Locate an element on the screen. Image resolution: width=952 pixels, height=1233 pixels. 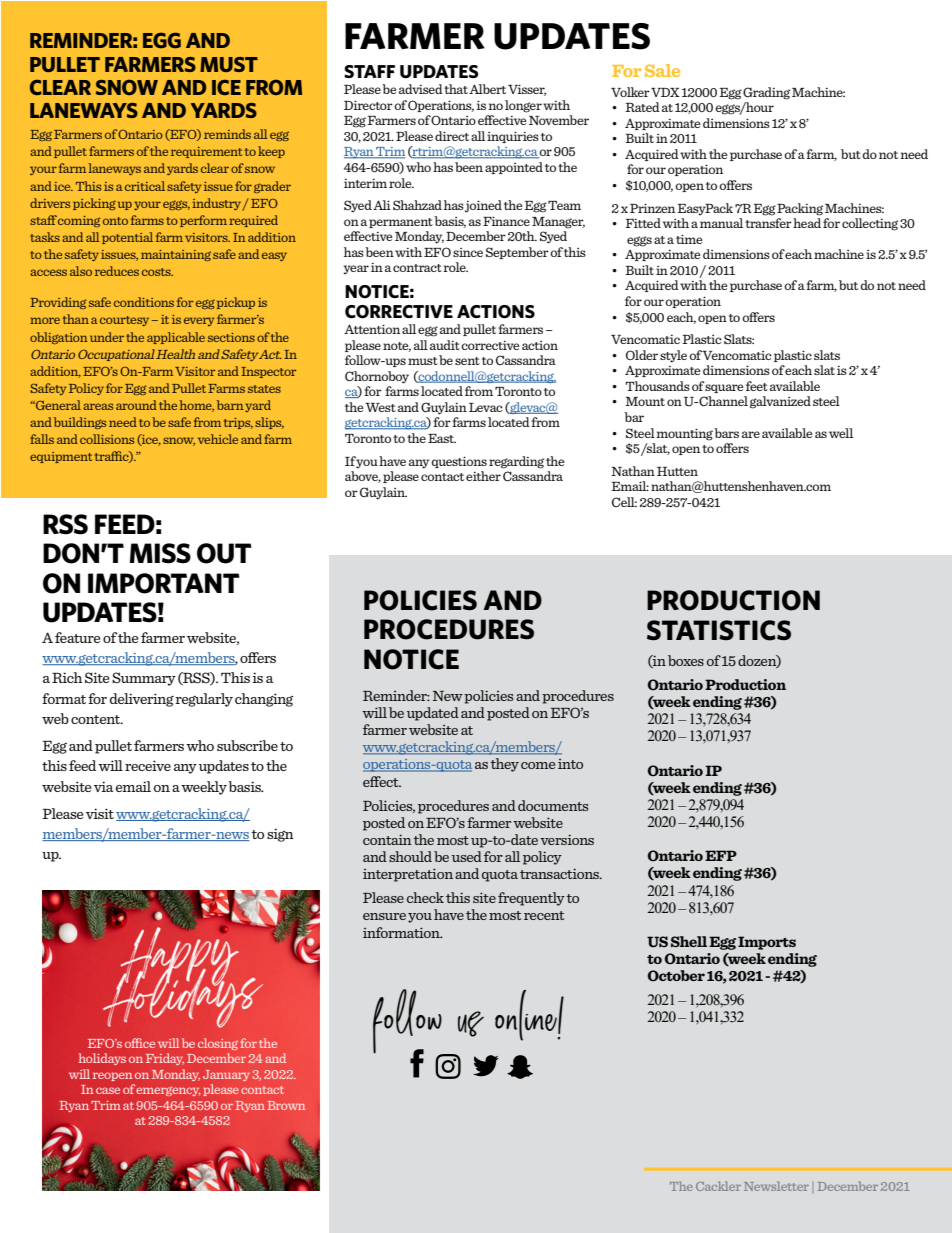
Grading is located at coordinates (766, 93).
